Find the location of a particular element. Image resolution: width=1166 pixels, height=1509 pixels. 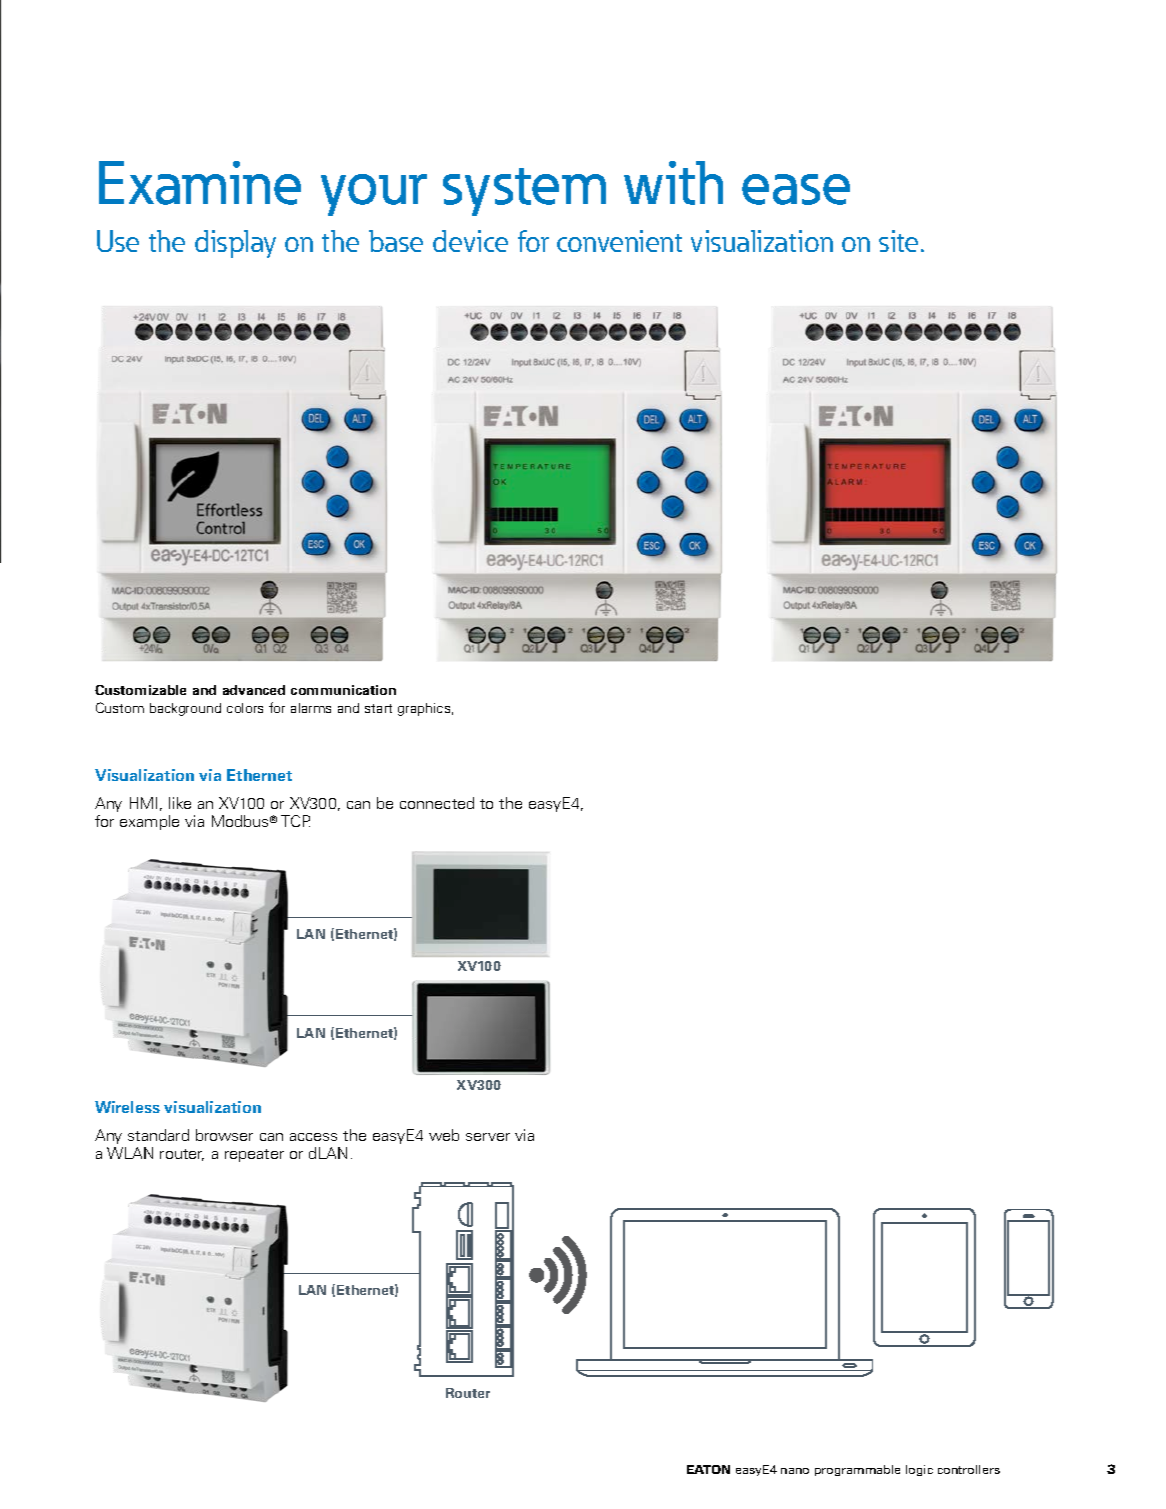

system is located at coordinates (524, 192).
